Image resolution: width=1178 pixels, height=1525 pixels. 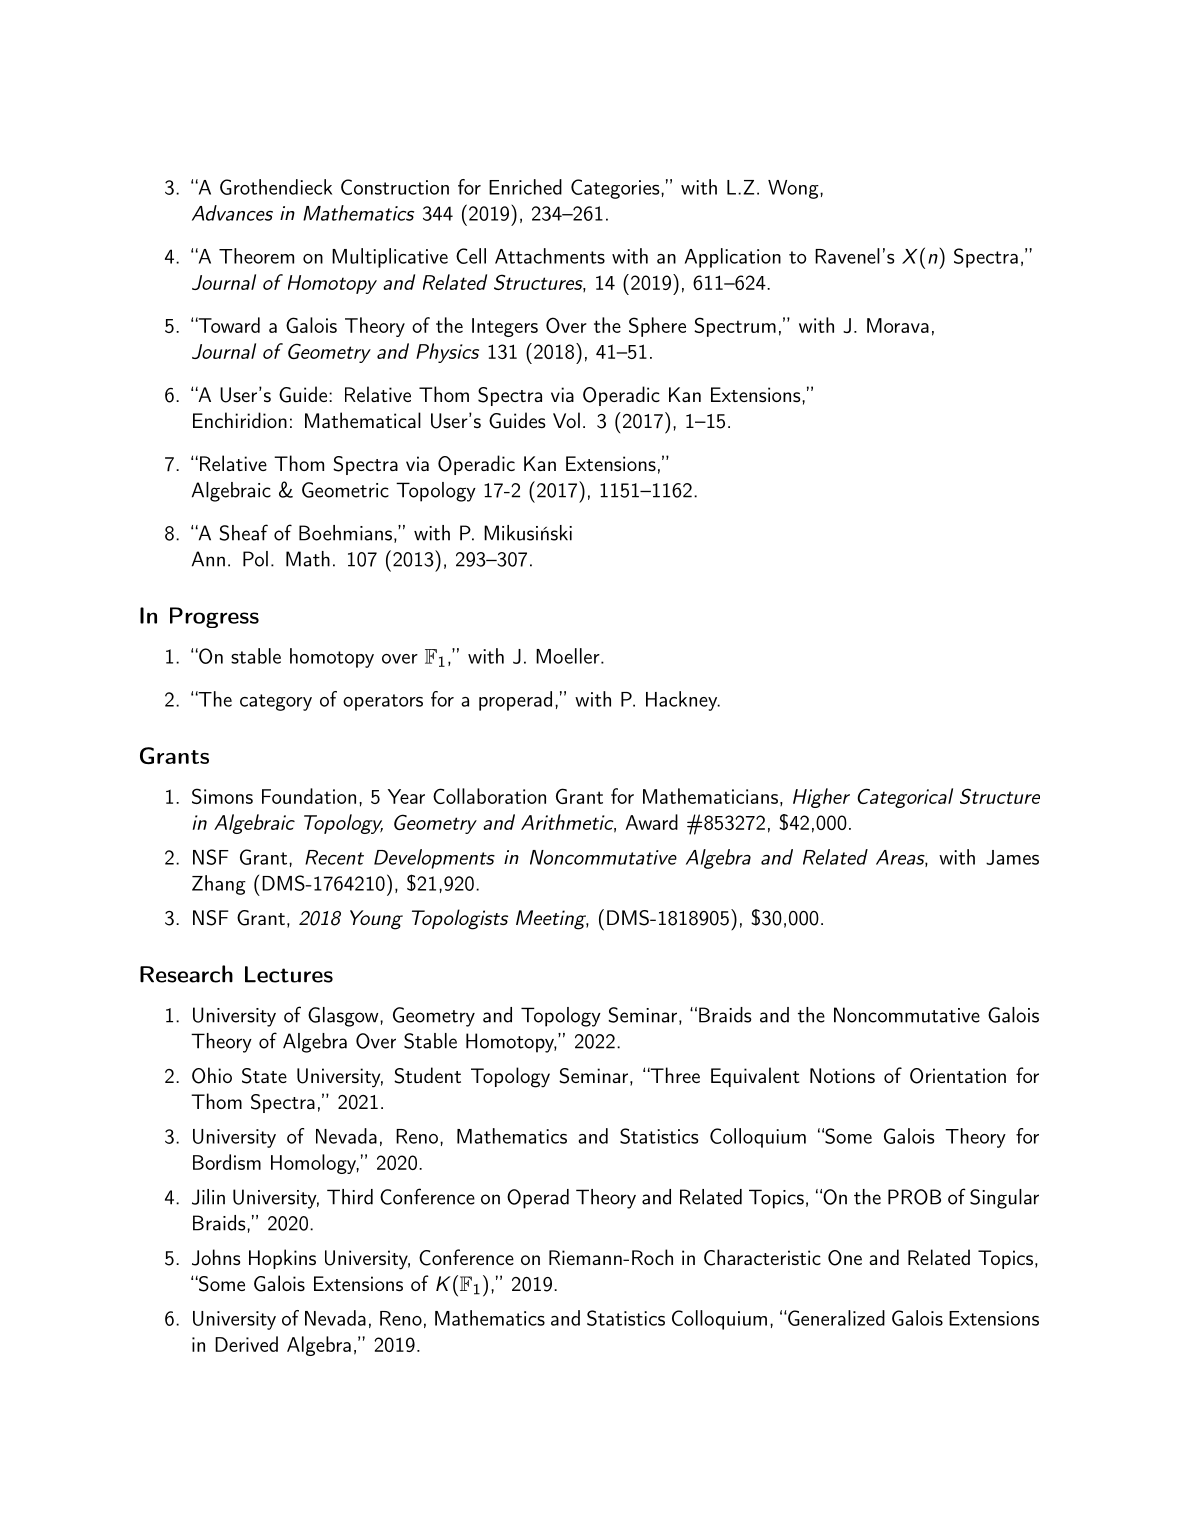 What do you see at coordinates (793, 189) in the image?
I see `Wong` at bounding box center [793, 189].
